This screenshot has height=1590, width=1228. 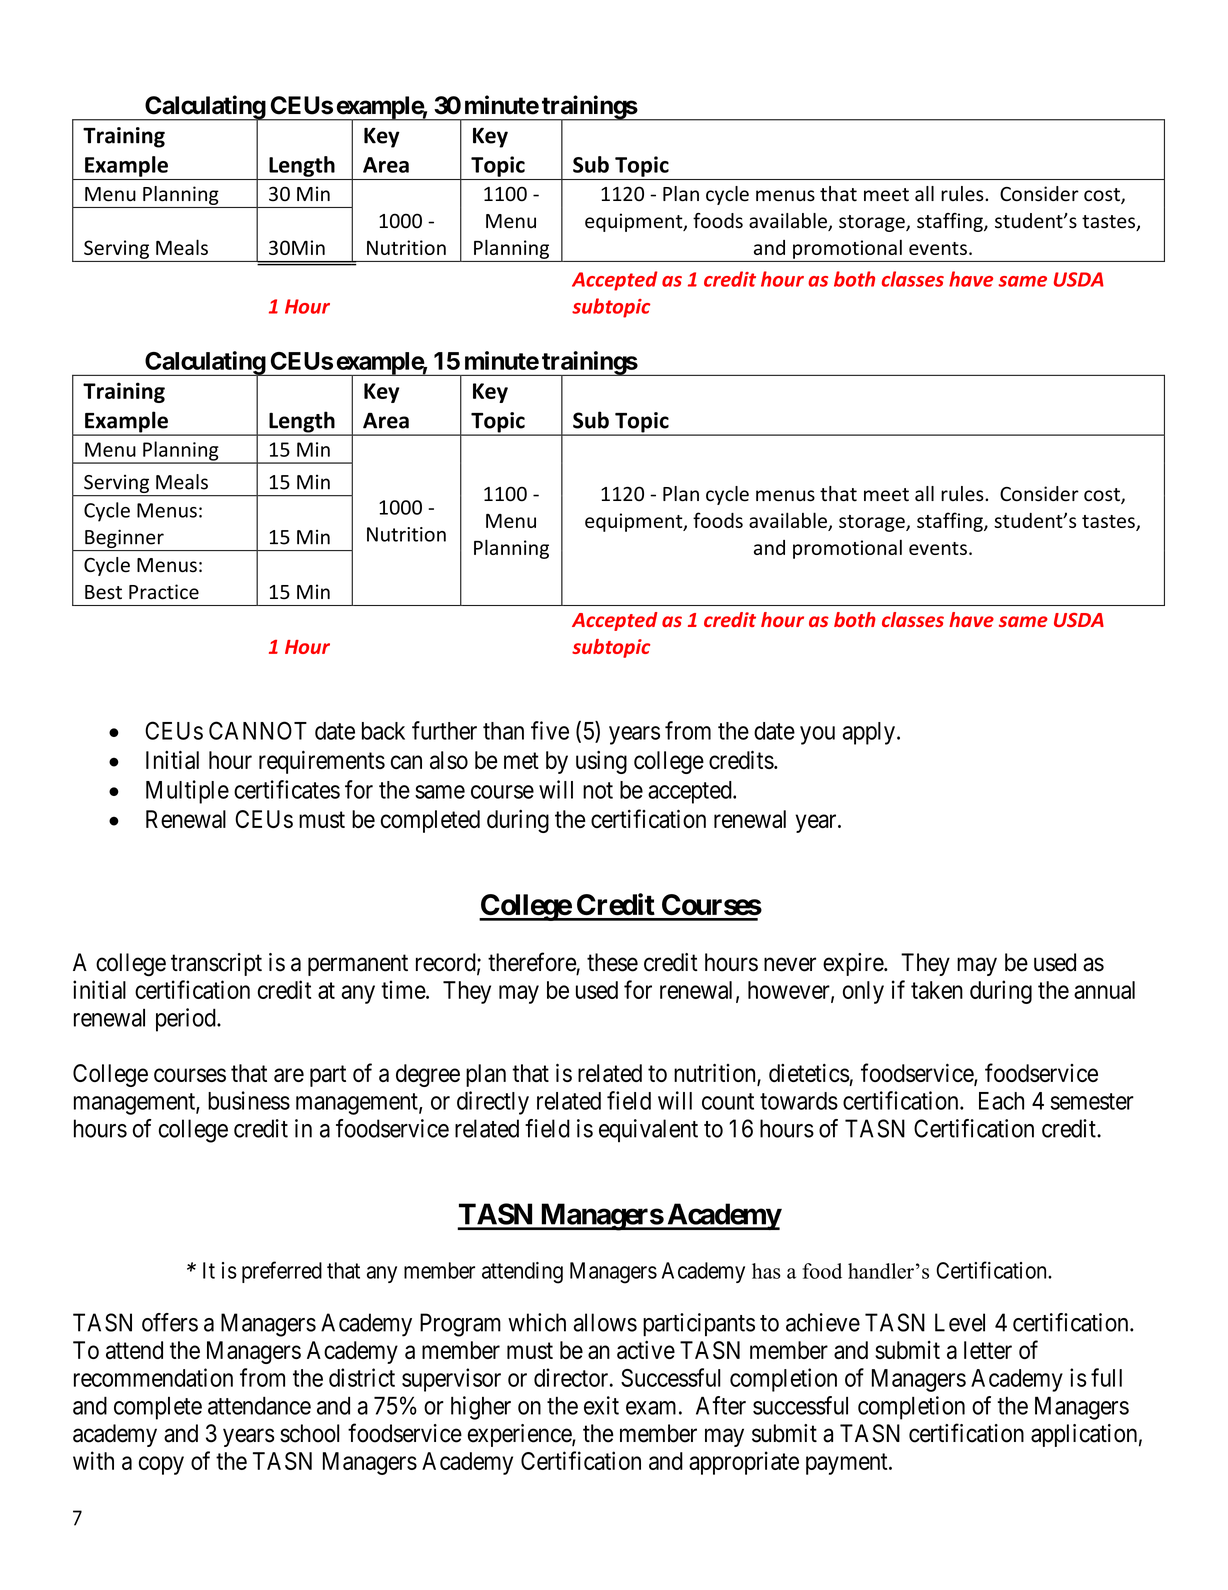 What do you see at coordinates (161, 1465) in the screenshot?
I see `copy` at bounding box center [161, 1465].
